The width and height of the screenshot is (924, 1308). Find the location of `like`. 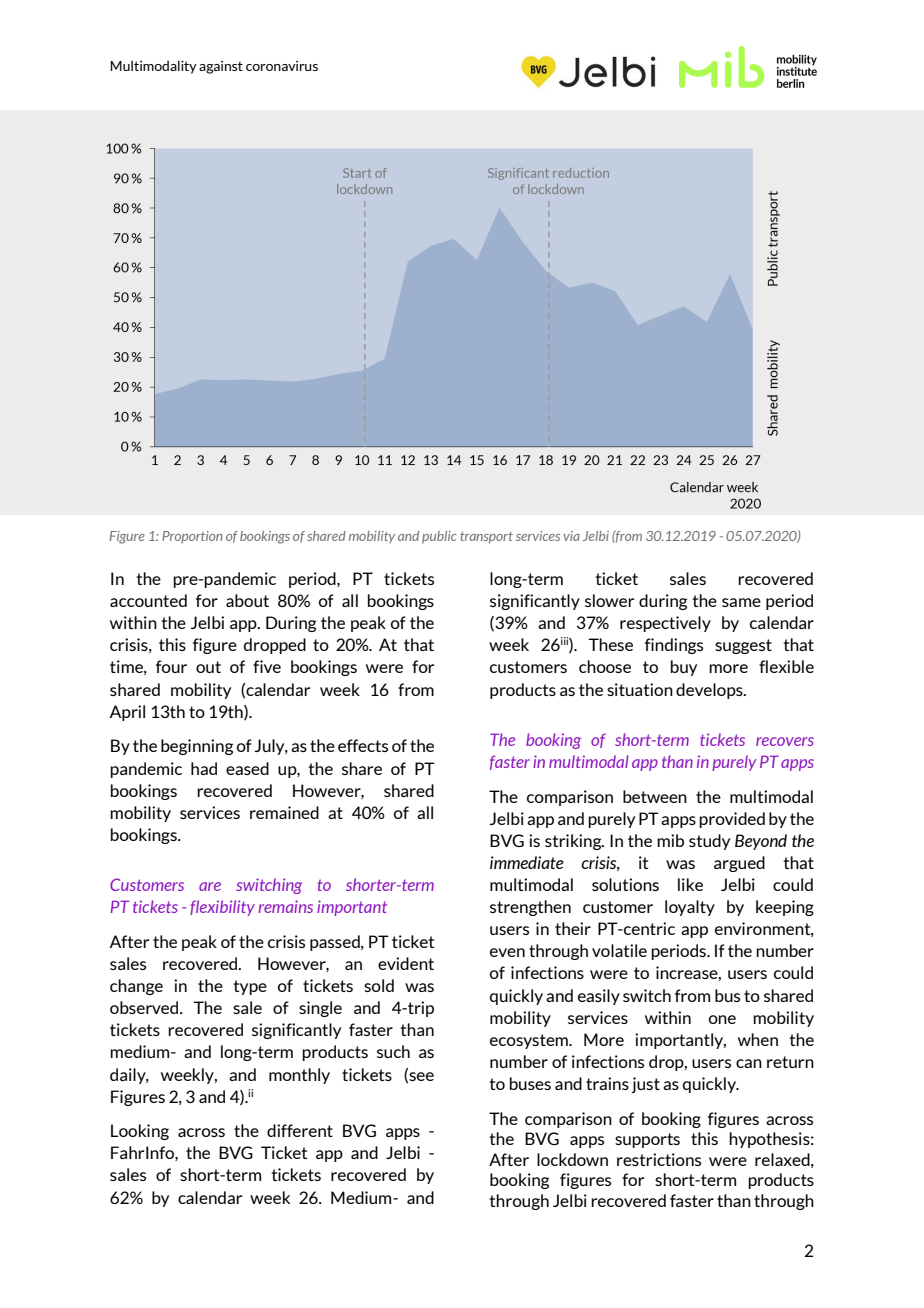

like is located at coordinates (690, 884).
